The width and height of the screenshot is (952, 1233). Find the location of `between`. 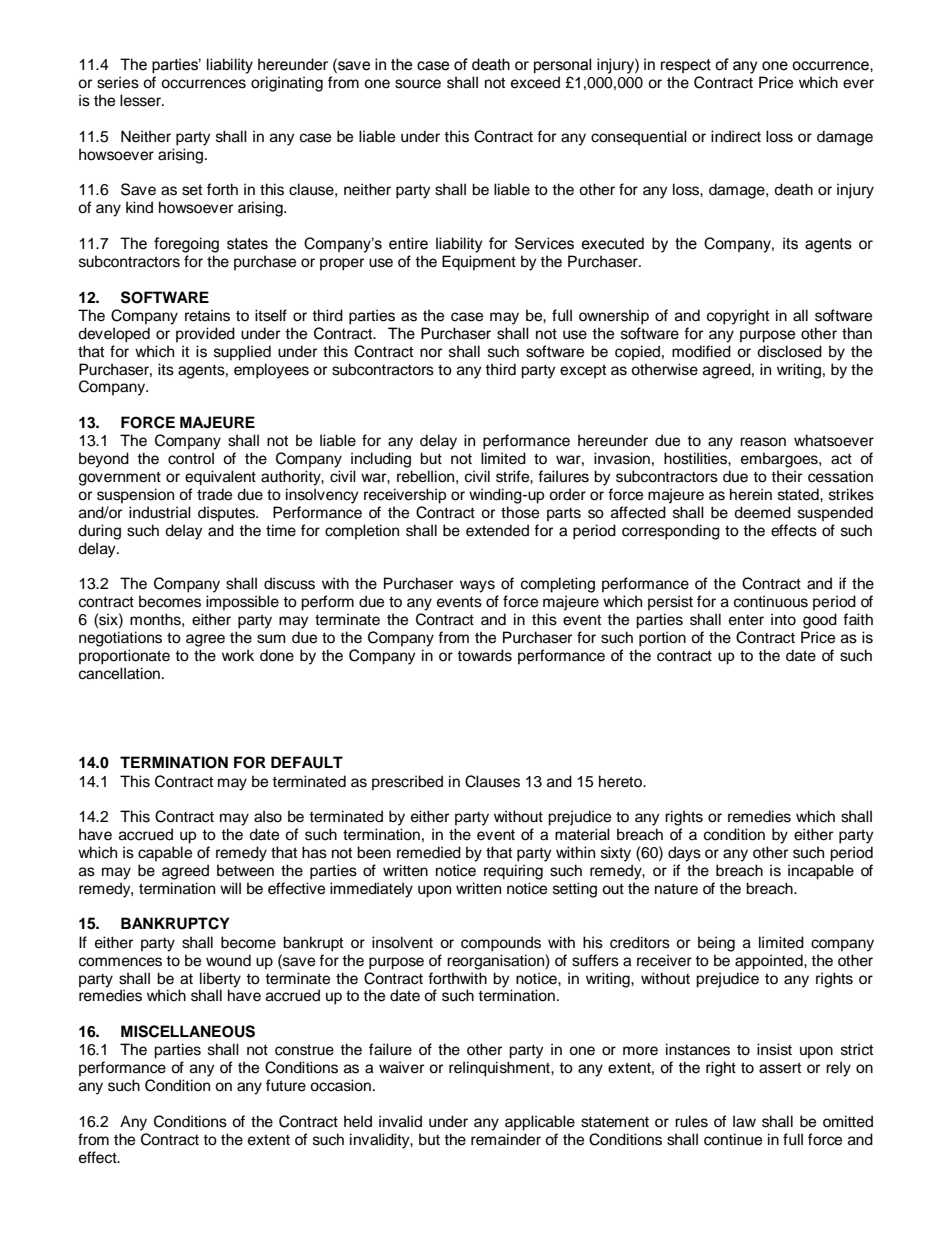

between is located at coordinates (245, 870).
